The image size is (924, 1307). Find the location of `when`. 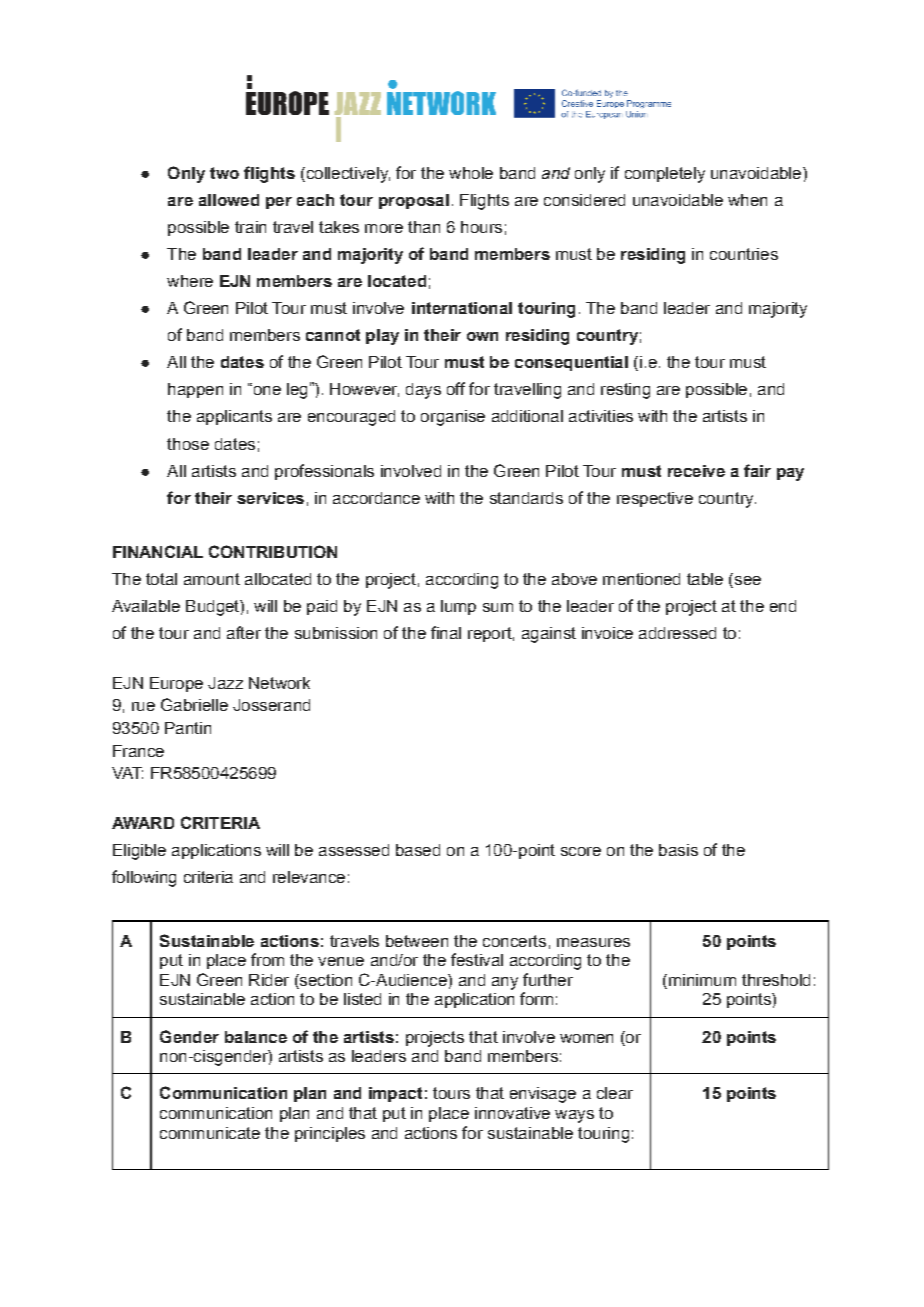

when is located at coordinates (747, 200).
